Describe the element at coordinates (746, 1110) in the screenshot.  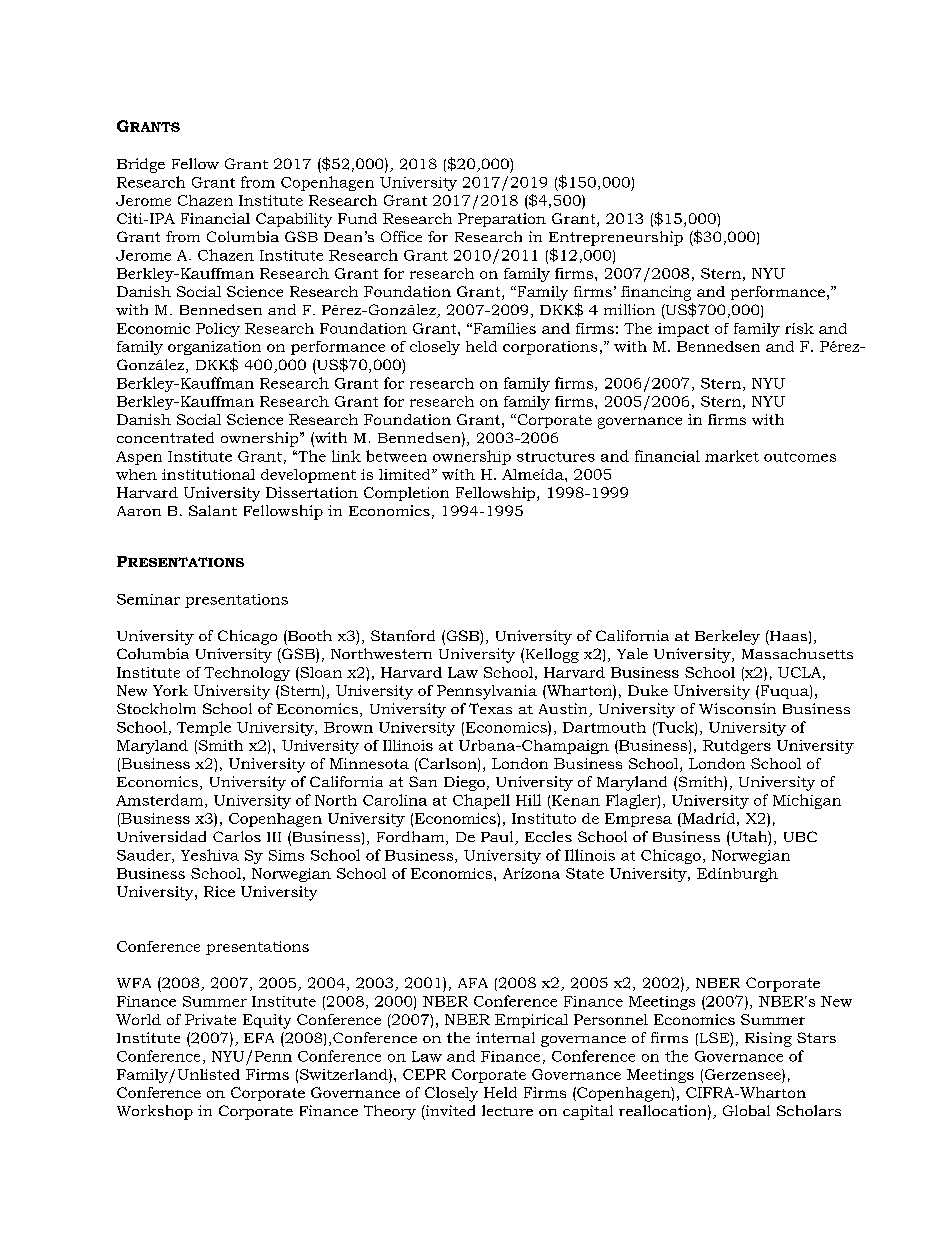
I see `Global` at that location.
